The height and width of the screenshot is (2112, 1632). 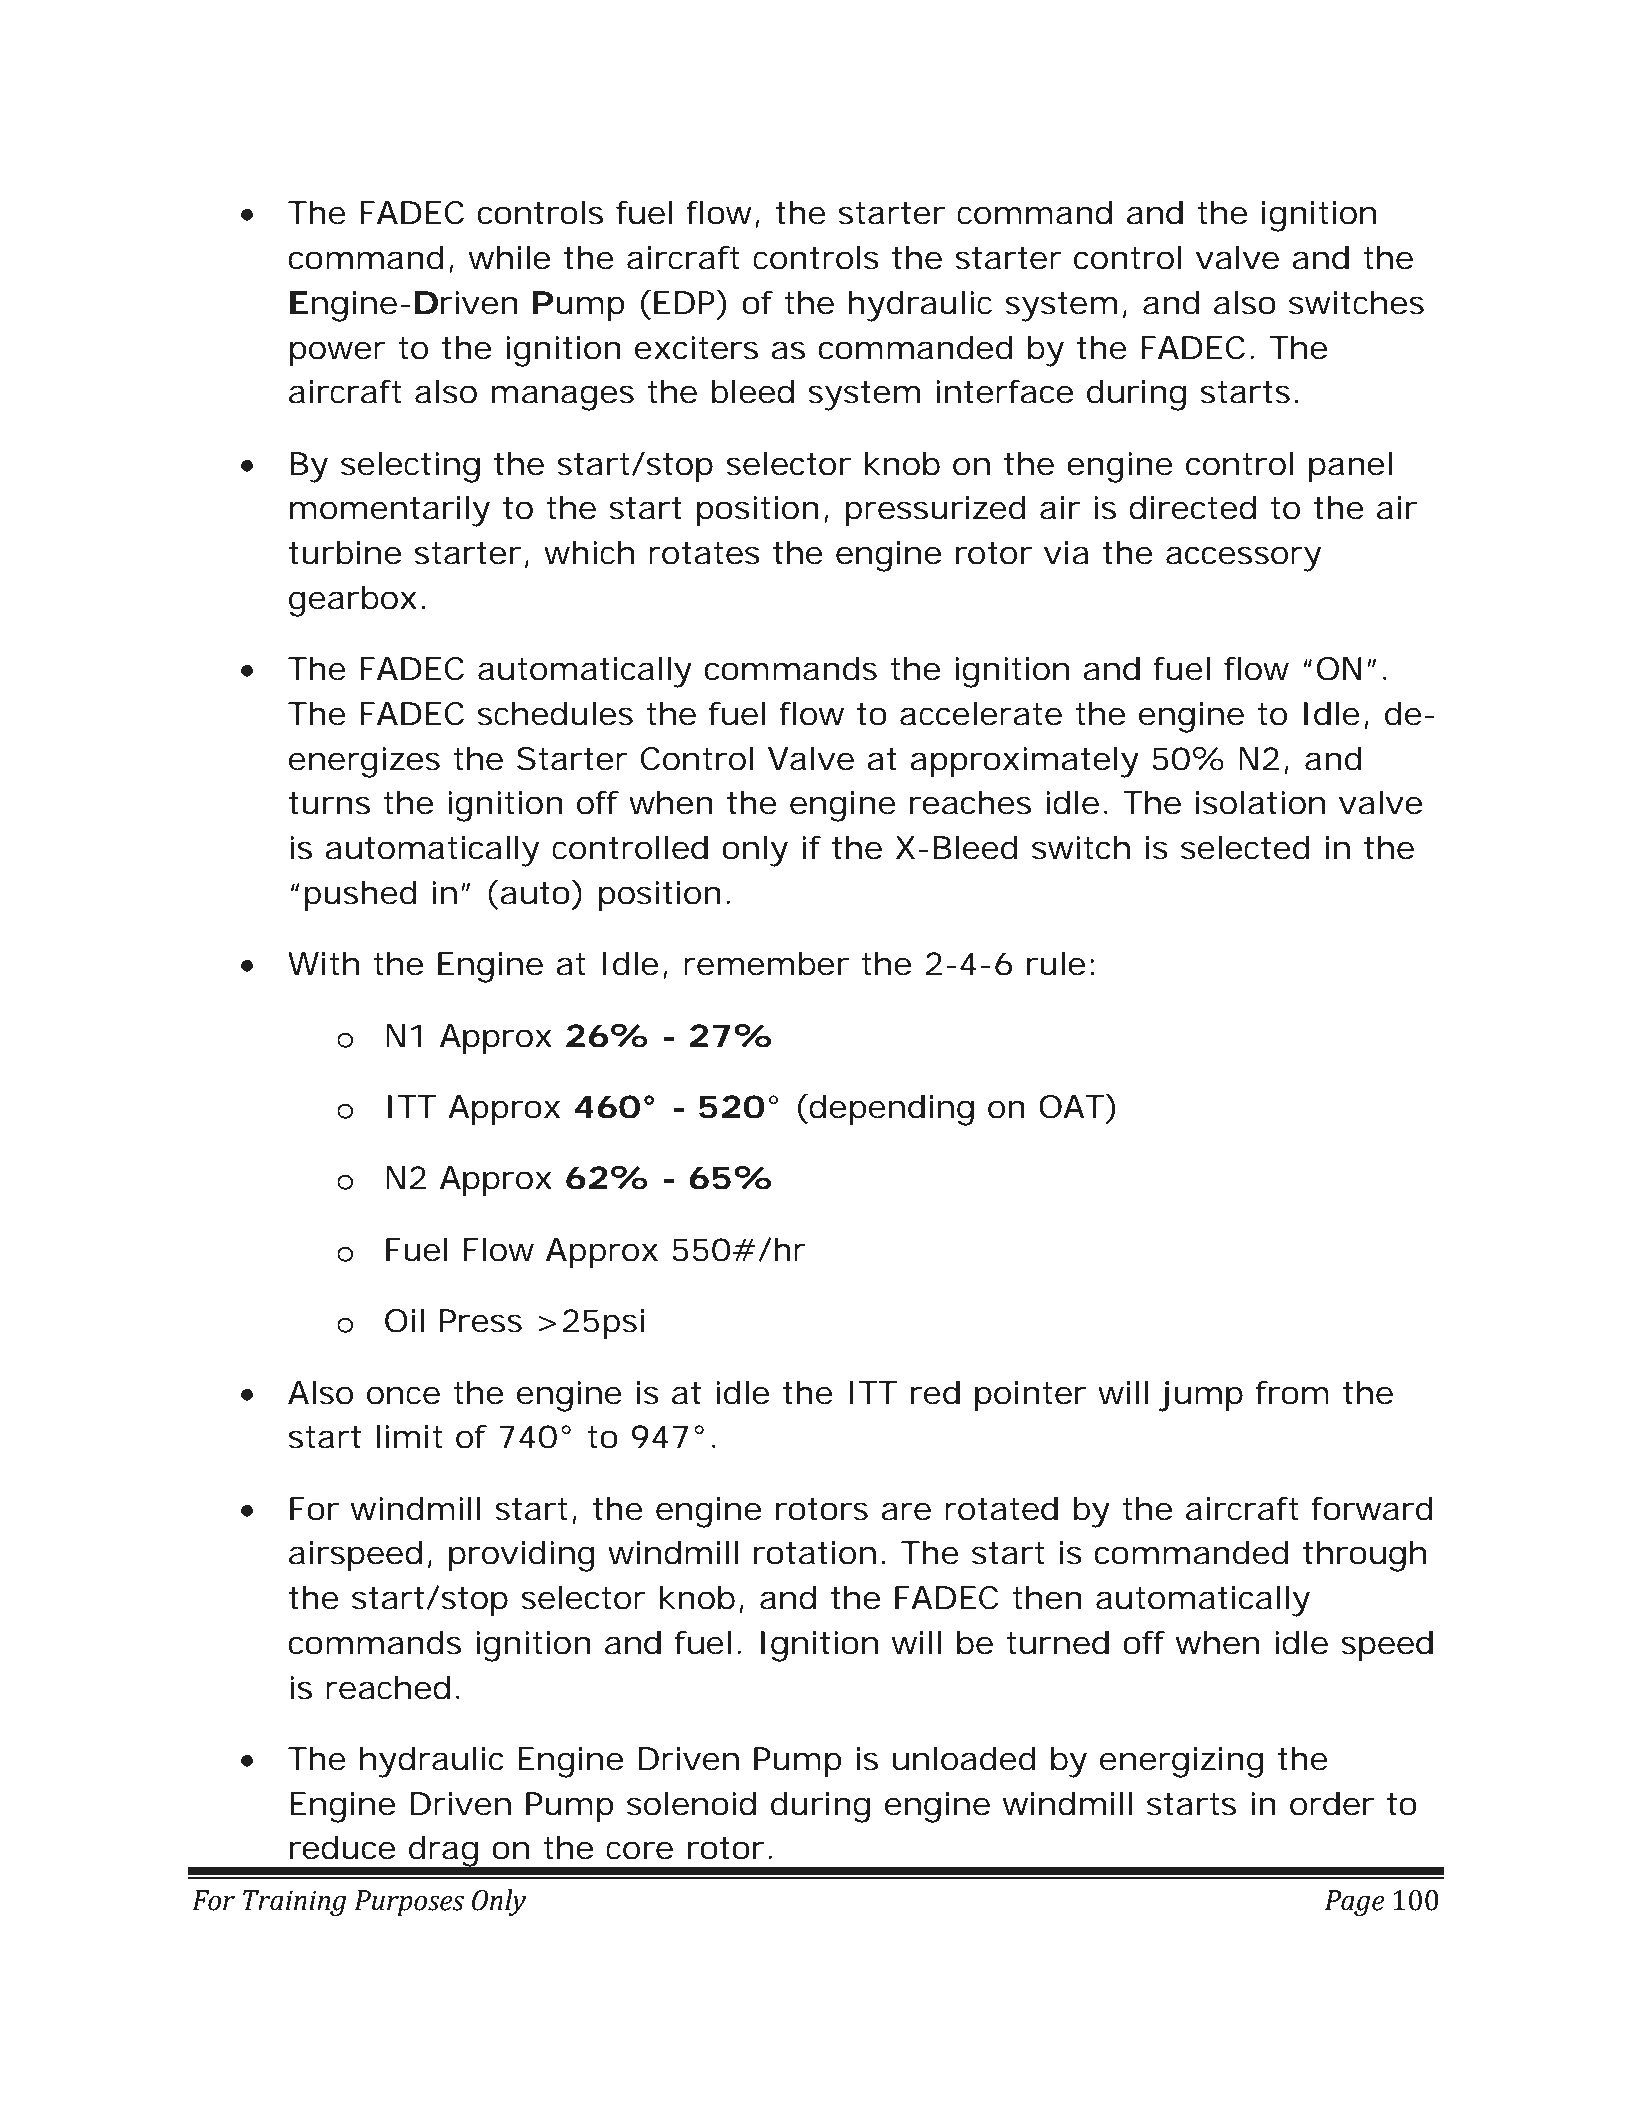 What do you see at coordinates (1364, 1556) in the screenshot?
I see `through` at bounding box center [1364, 1556].
